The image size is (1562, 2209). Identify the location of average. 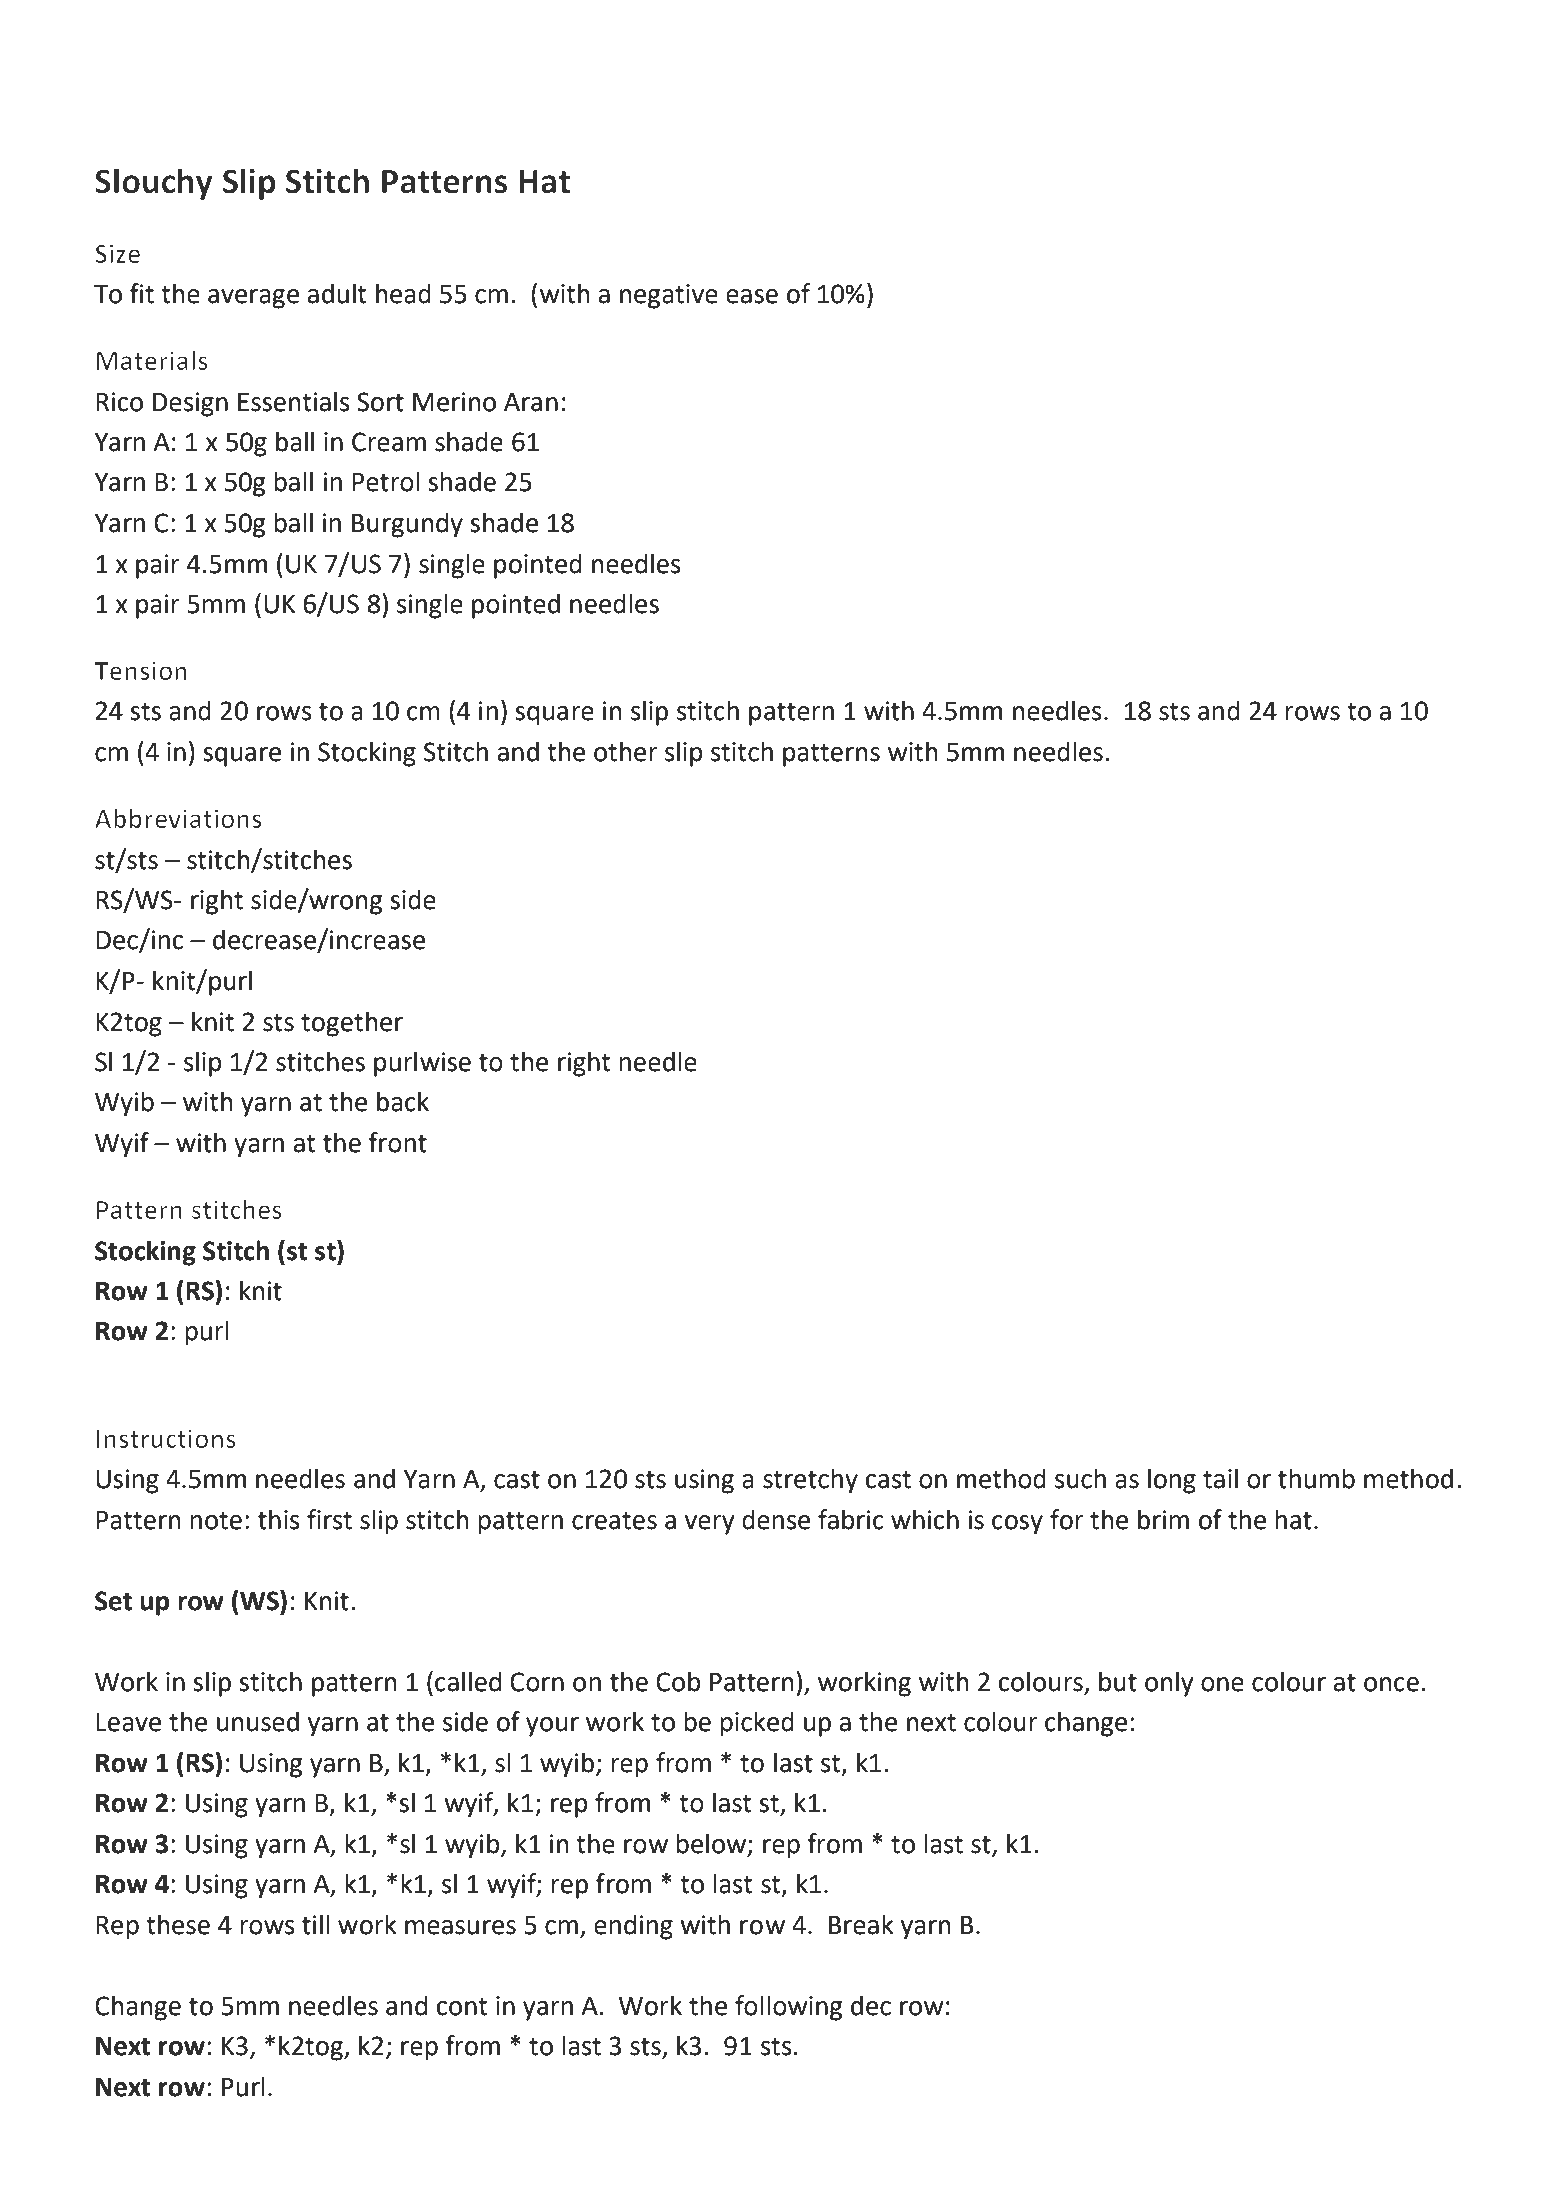
(253, 299).
